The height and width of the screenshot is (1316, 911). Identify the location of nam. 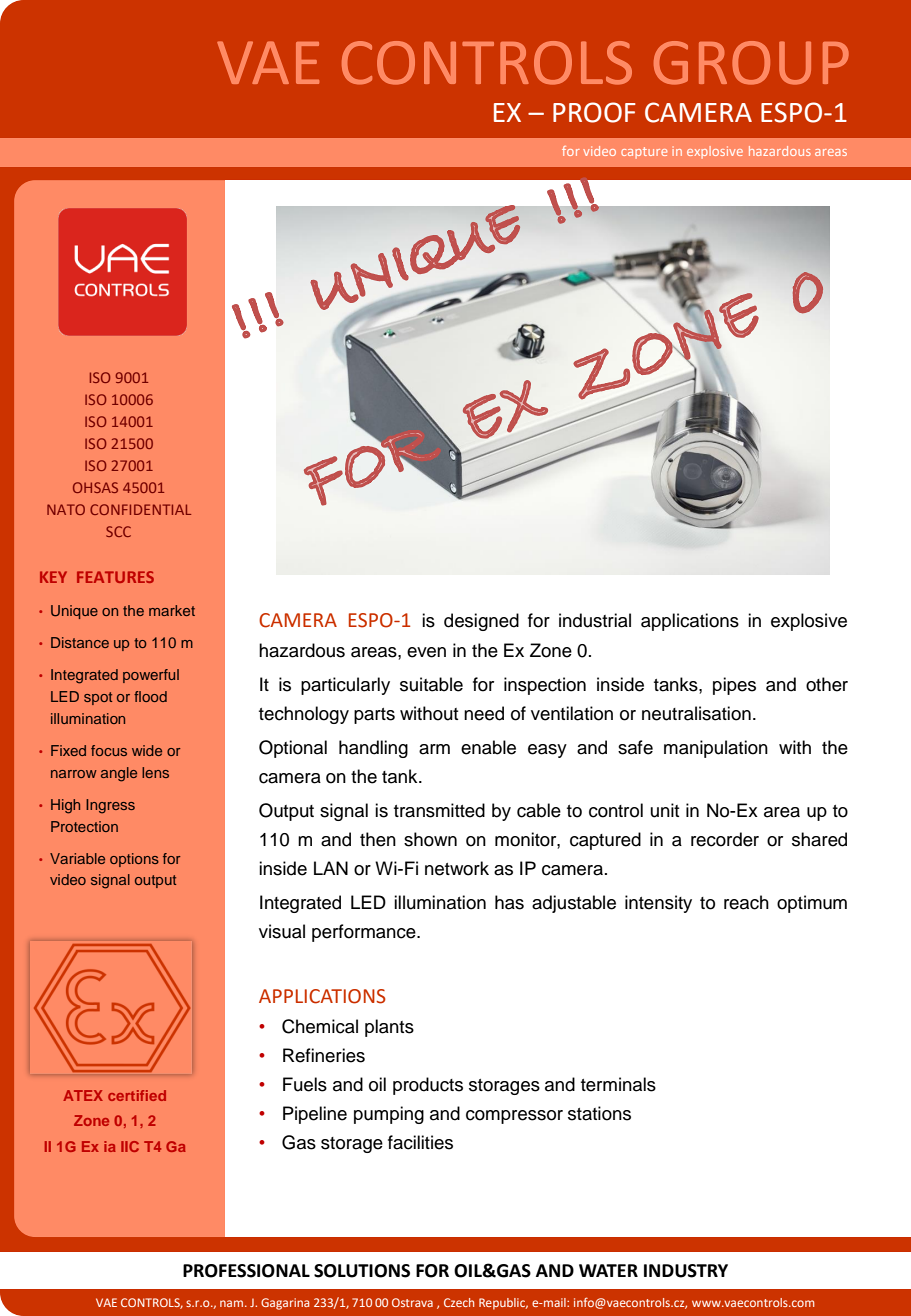
(231, 1303).
